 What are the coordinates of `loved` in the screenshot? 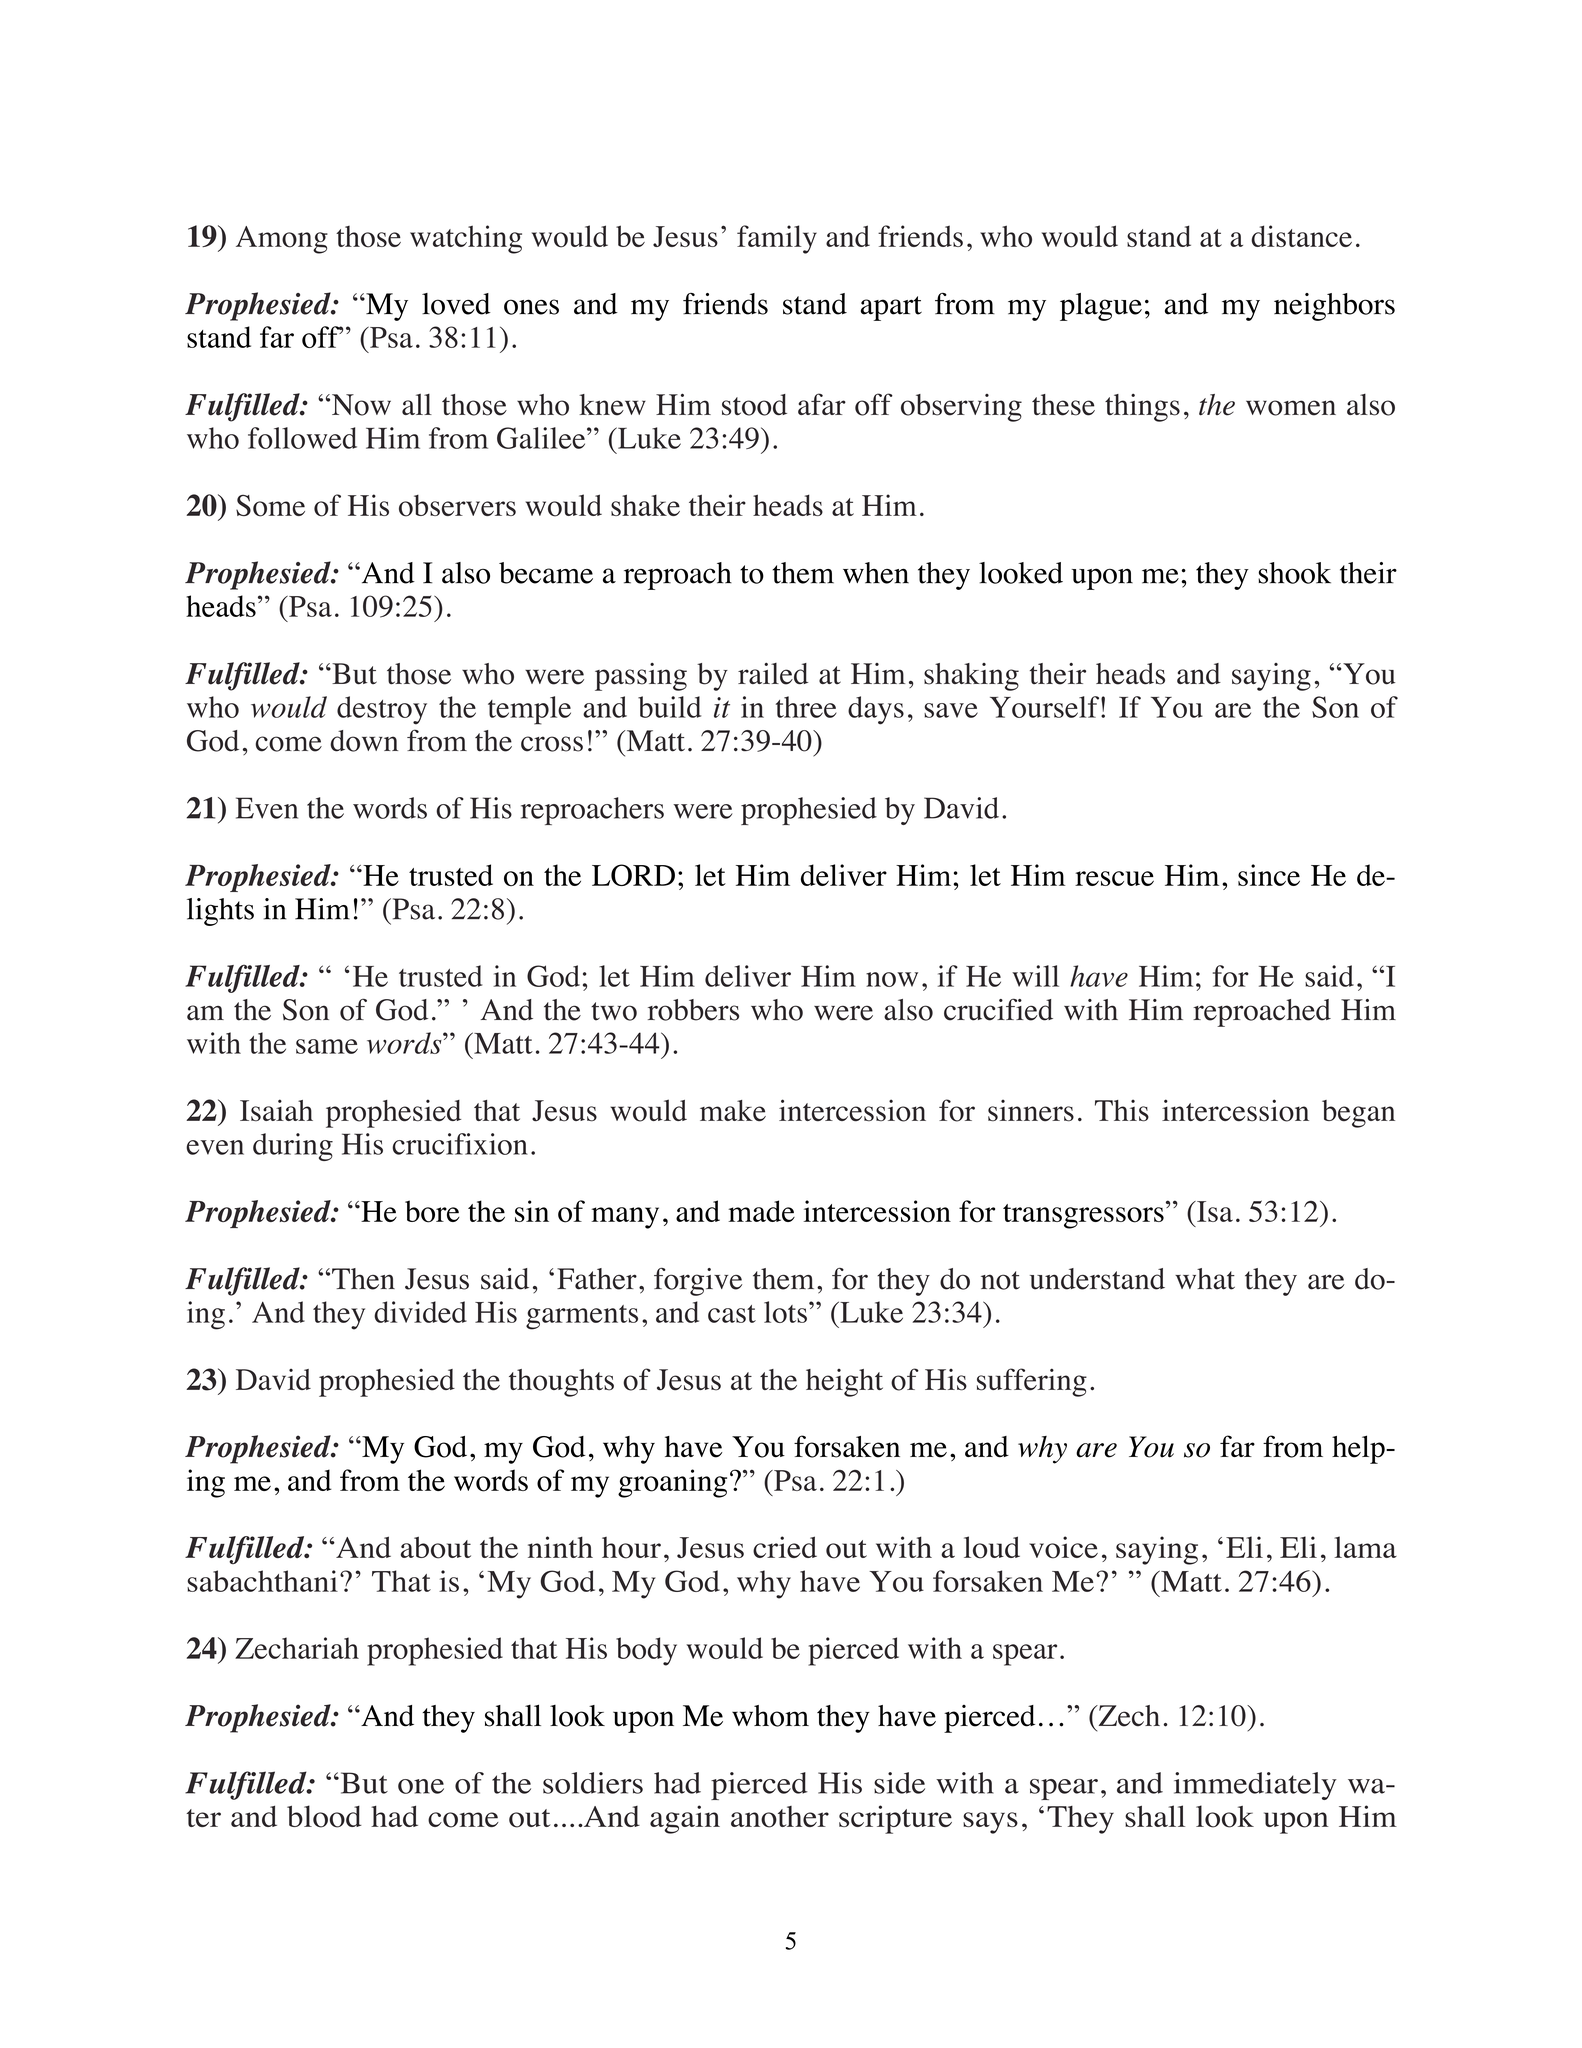 It's located at (456, 304).
